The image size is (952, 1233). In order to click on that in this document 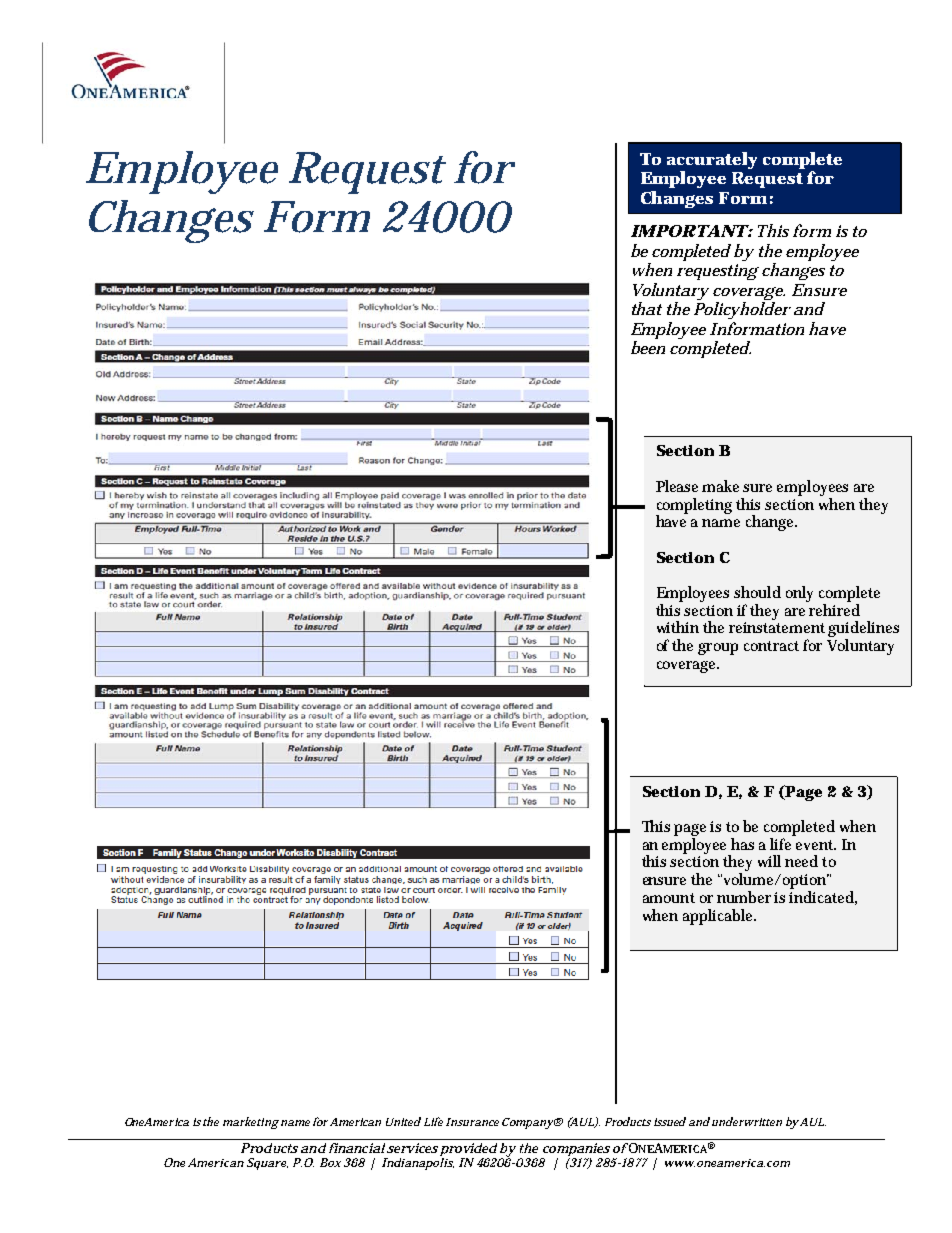, I will do `click(647, 308)`.
